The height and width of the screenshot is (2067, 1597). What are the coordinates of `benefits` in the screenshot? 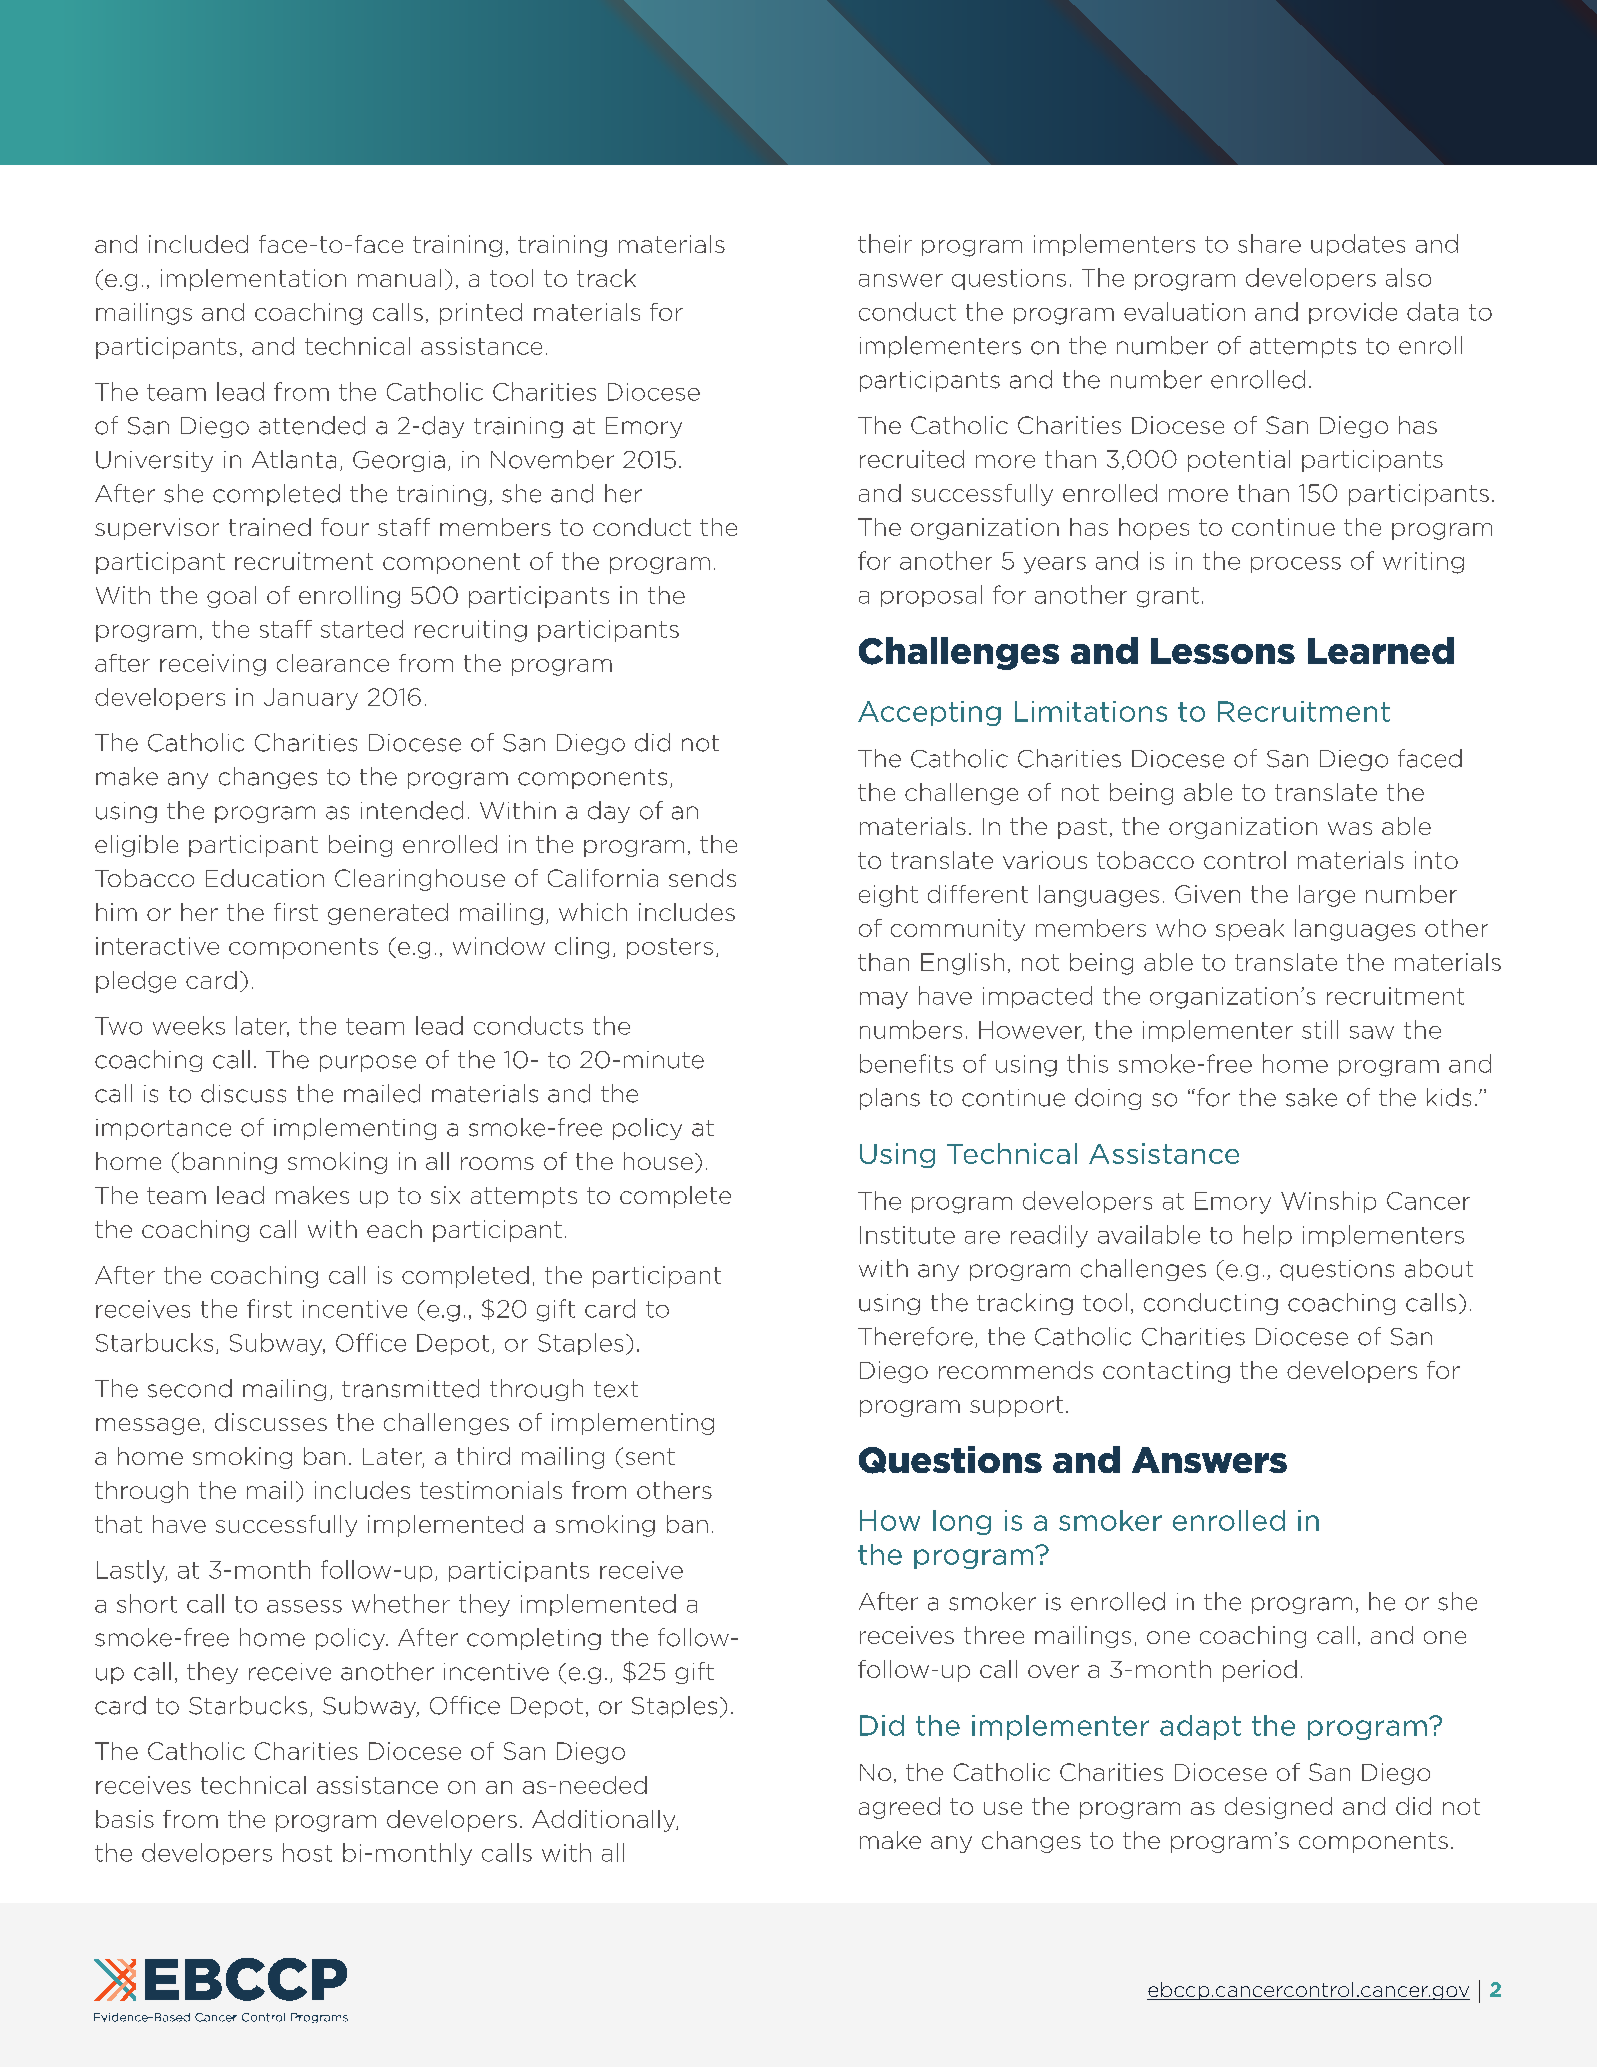 It's located at (906, 1063).
